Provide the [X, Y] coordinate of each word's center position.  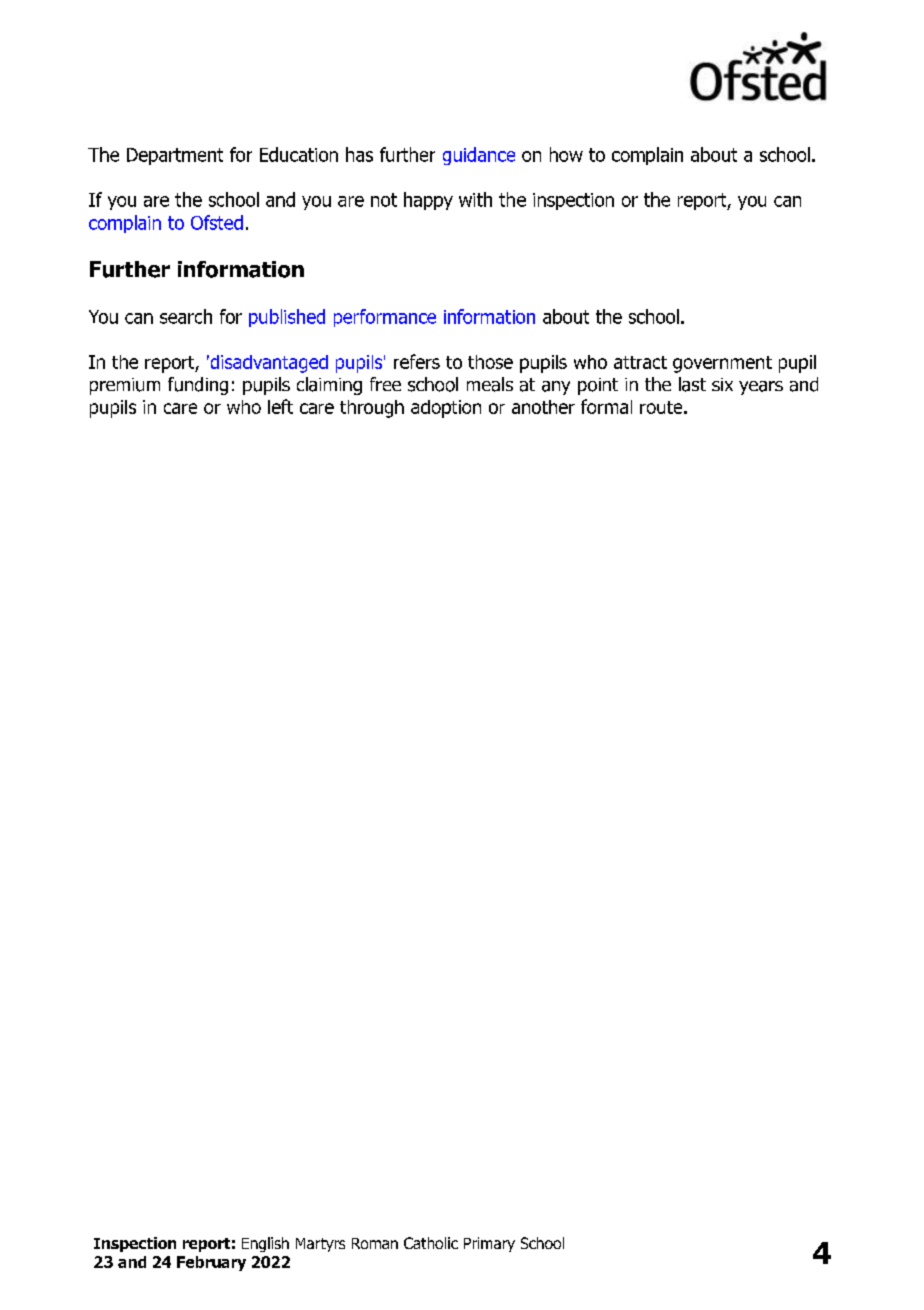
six [722, 384]
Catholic [431, 1243]
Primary [489, 1244]
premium [125, 386]
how [566, 154]
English [265, 1244]
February [211, 1263]
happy [428, 201]
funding [198, 386]
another [543, 407]
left [280, 406]
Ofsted [217, 222]
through [372, 409]
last [692, 384]
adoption [446, 409]
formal [606, 406]
